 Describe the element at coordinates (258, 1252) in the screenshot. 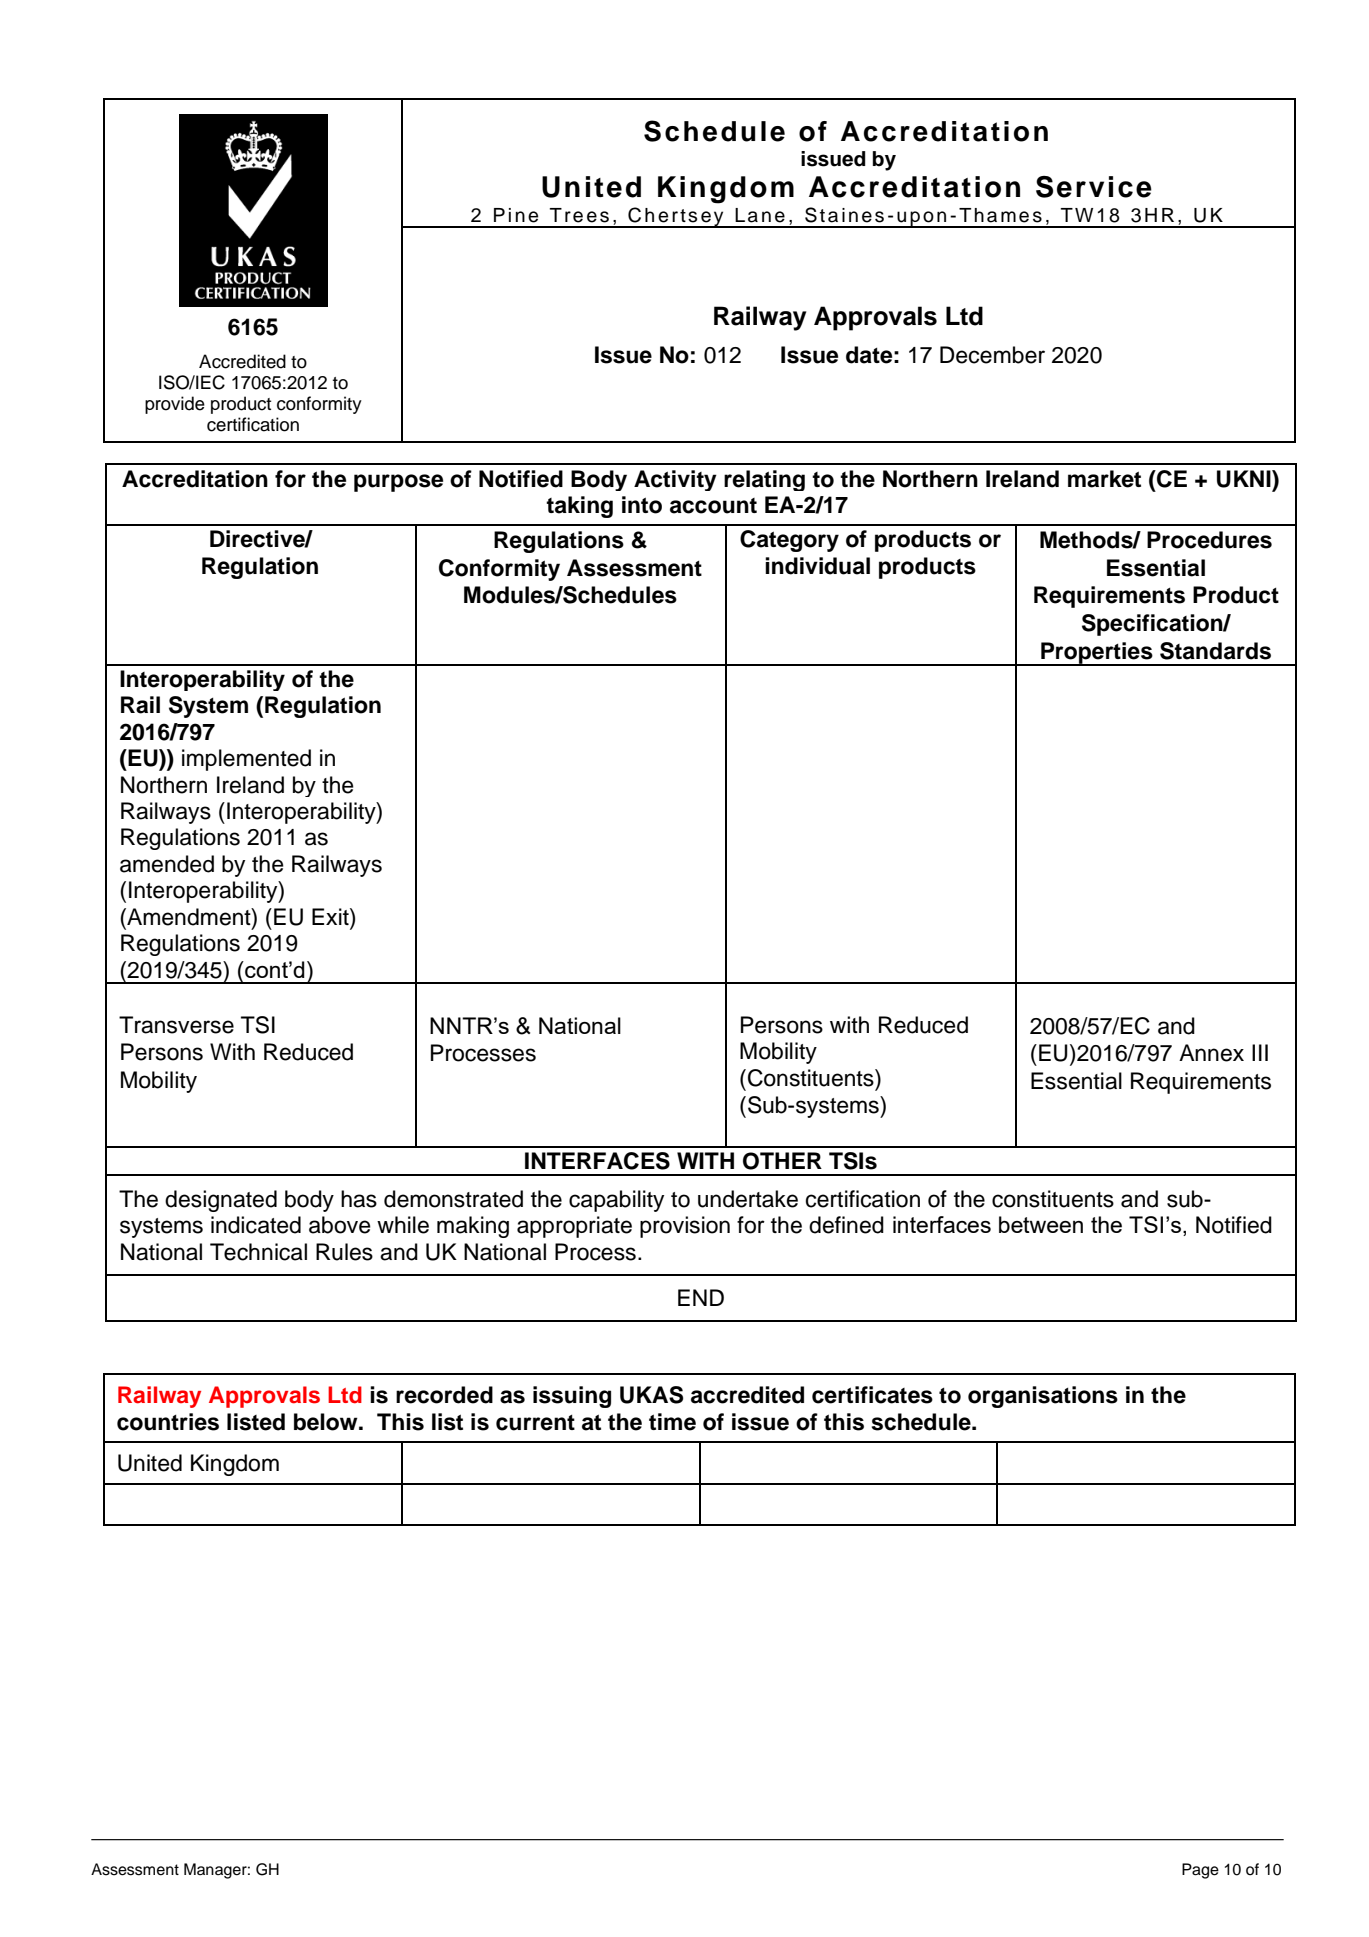

I see `Technical` at that location.
